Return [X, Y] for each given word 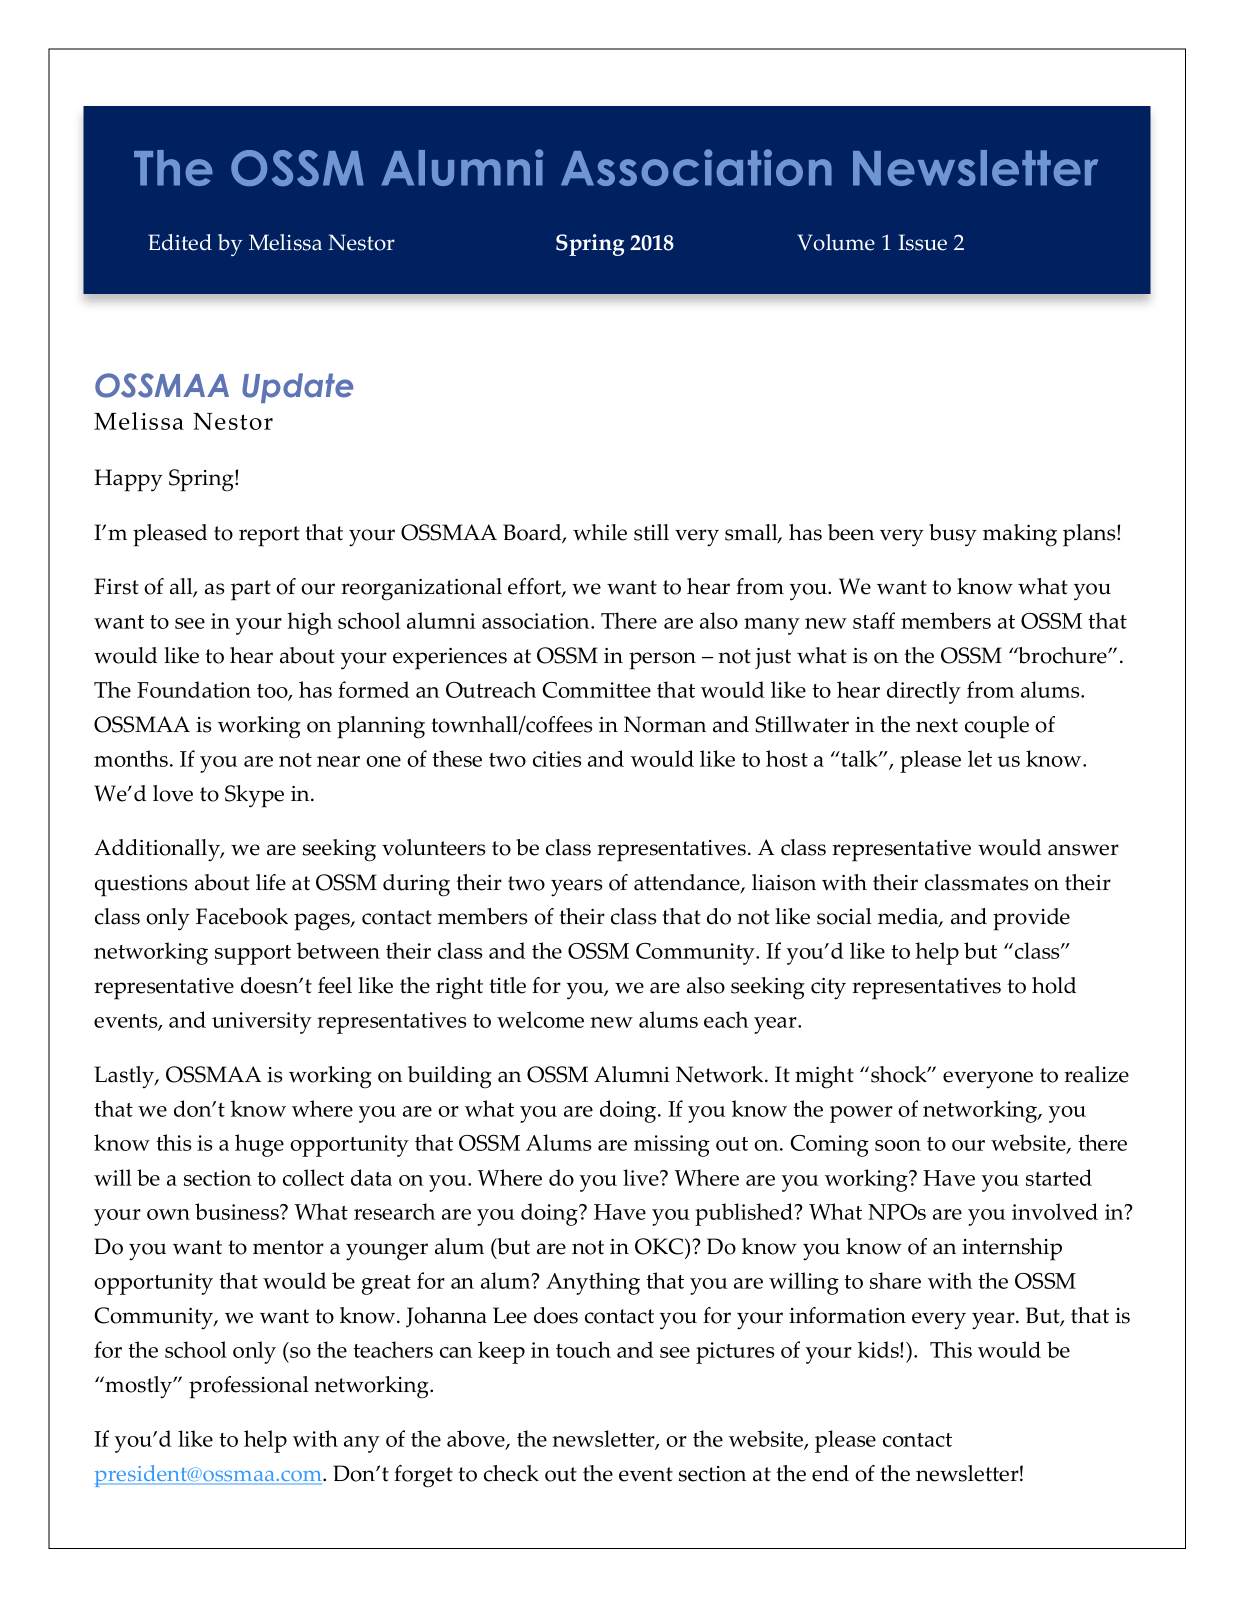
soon [898, 1145]
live [642, 1177]
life [271, 882]
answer [1083, 850]
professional [249, 1387]
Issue [922, 242]
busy [953, 535]
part [251, 590]
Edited [180, 242]
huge [259, 1145]
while [600, 532]
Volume [836, 242]
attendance [688, 883]
